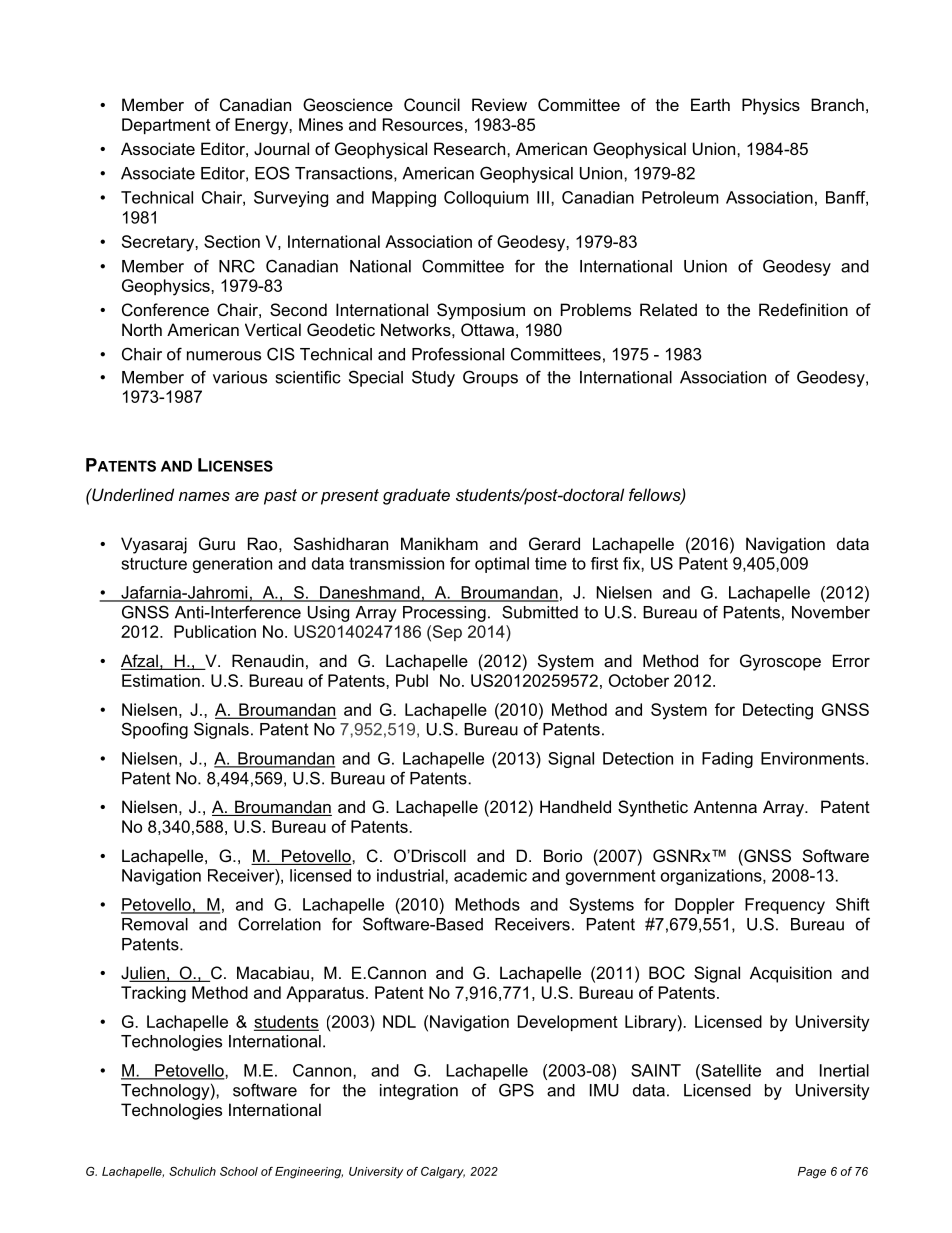 Image resolution: width=952 pixels, height=1233 pixels. I want to click on Page, so click(812, 1173).
